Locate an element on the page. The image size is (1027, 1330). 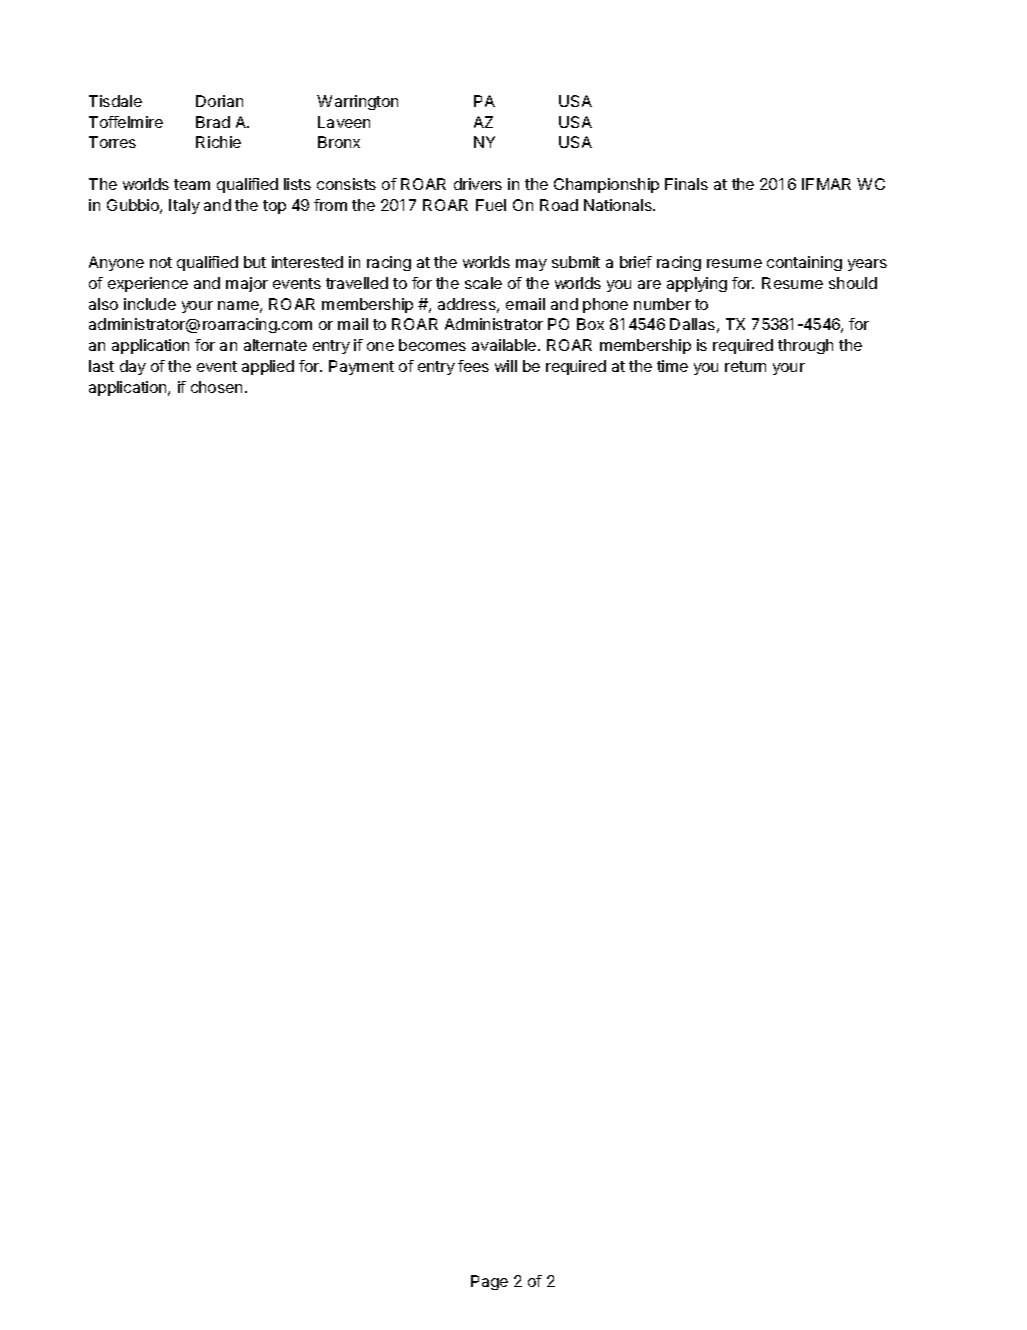
chosen is located at coordinates (216, 387).
